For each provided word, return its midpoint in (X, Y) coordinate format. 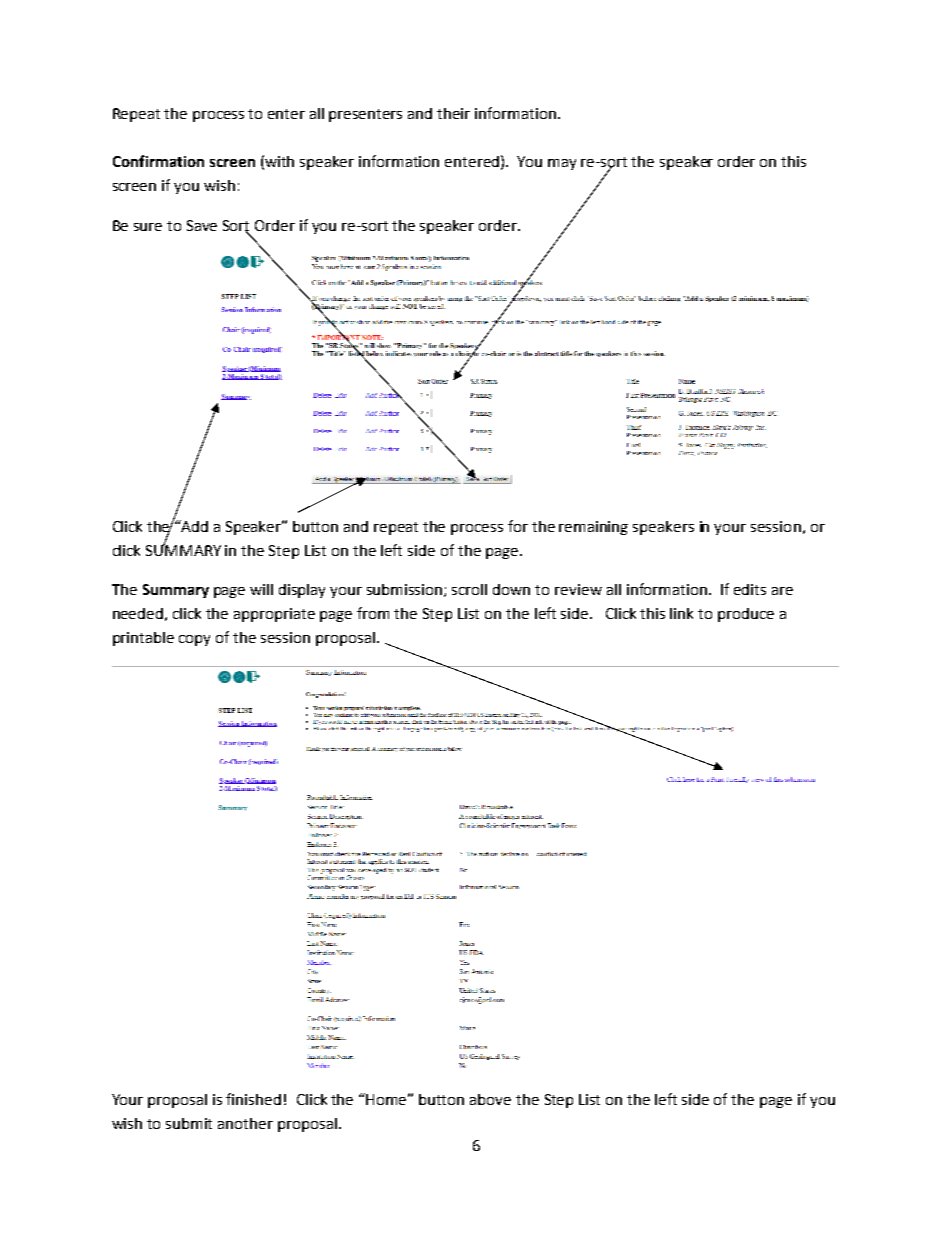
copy (194, 640)
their (453, 113)
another (245, 1123)
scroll (469, 589)
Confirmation (158, 161)
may (562, 164)
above (490, 1099)
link (681, 613)
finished (253, 1099)
